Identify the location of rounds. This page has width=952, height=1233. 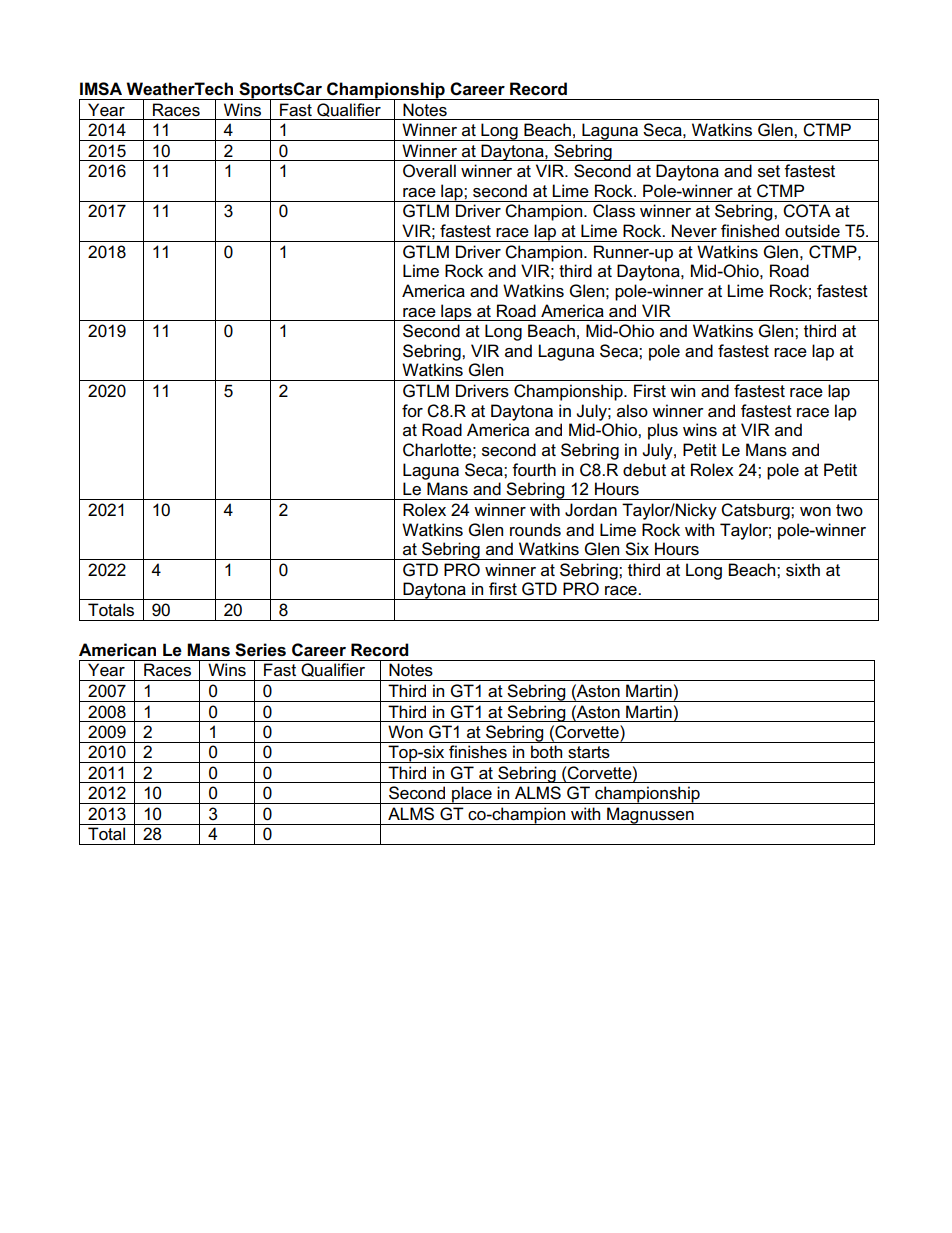
(535, 530).
